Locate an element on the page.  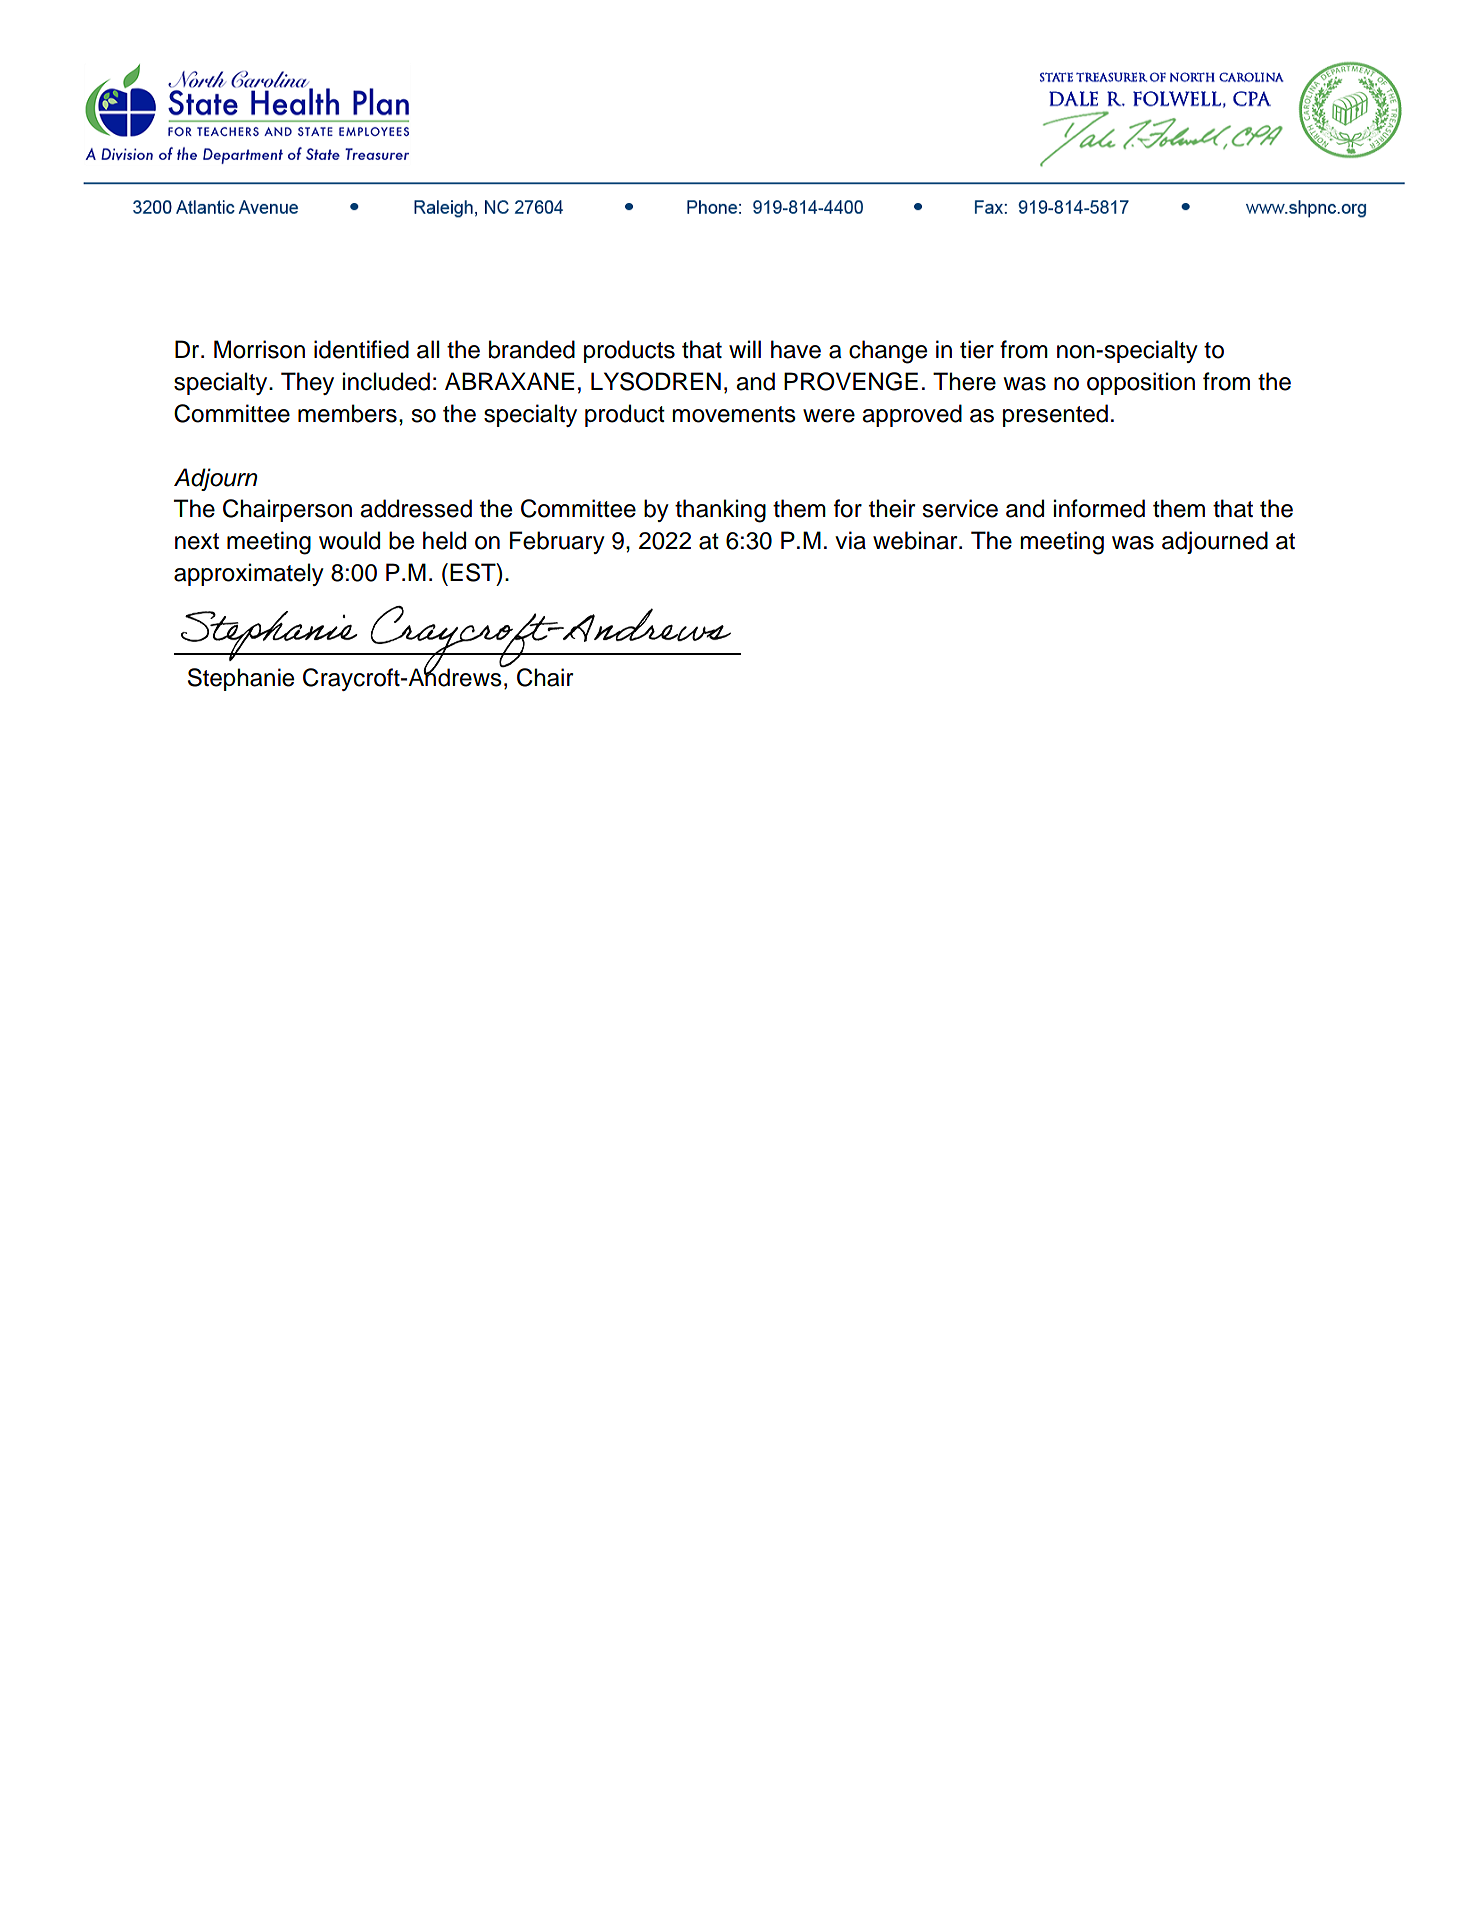
informed is located at coordinates (1099, 508).
